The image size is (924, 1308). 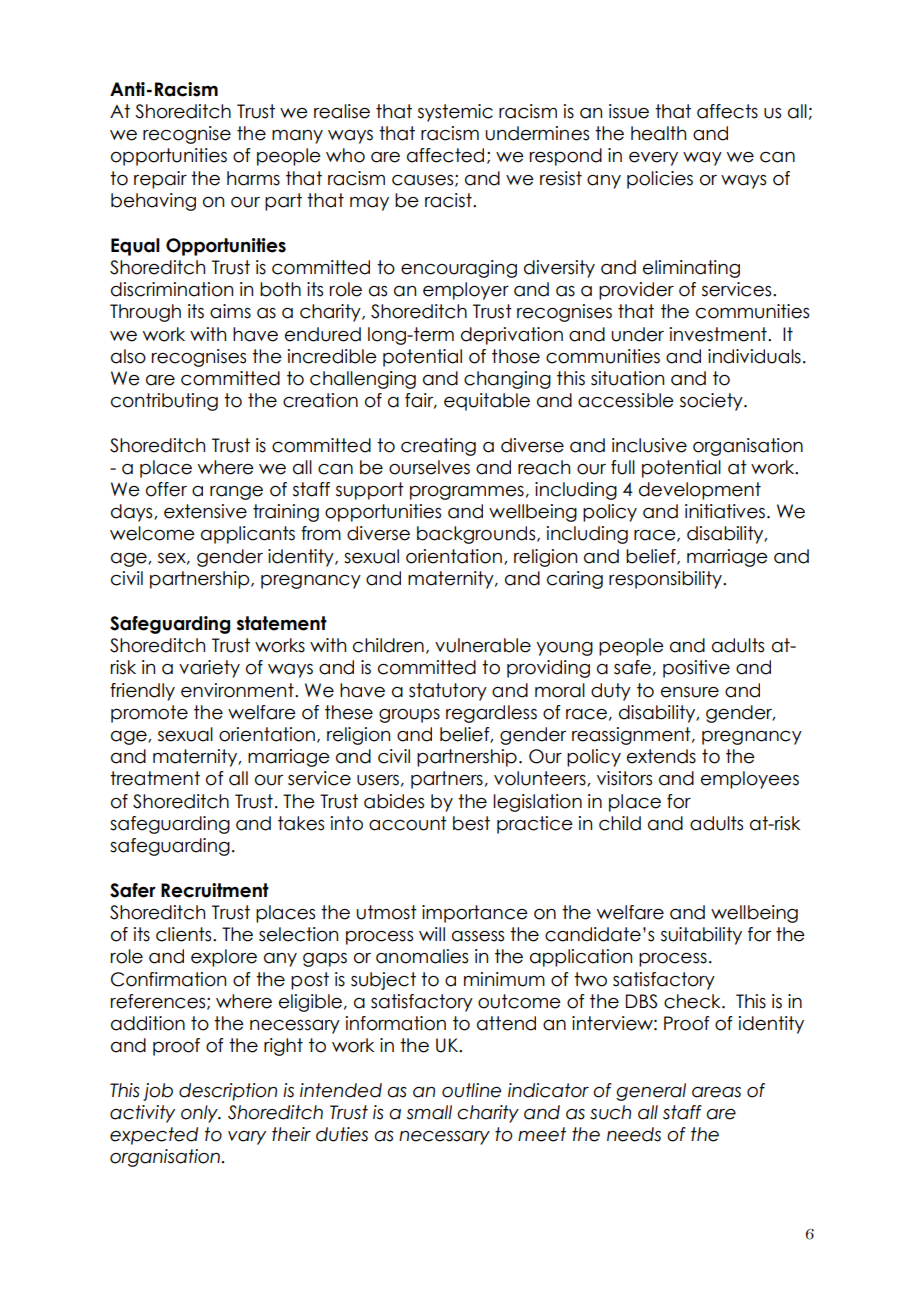 What do you see at coordinates (666, 580) in the image?
I see `responsibility` at bounding box center [666, 580].
